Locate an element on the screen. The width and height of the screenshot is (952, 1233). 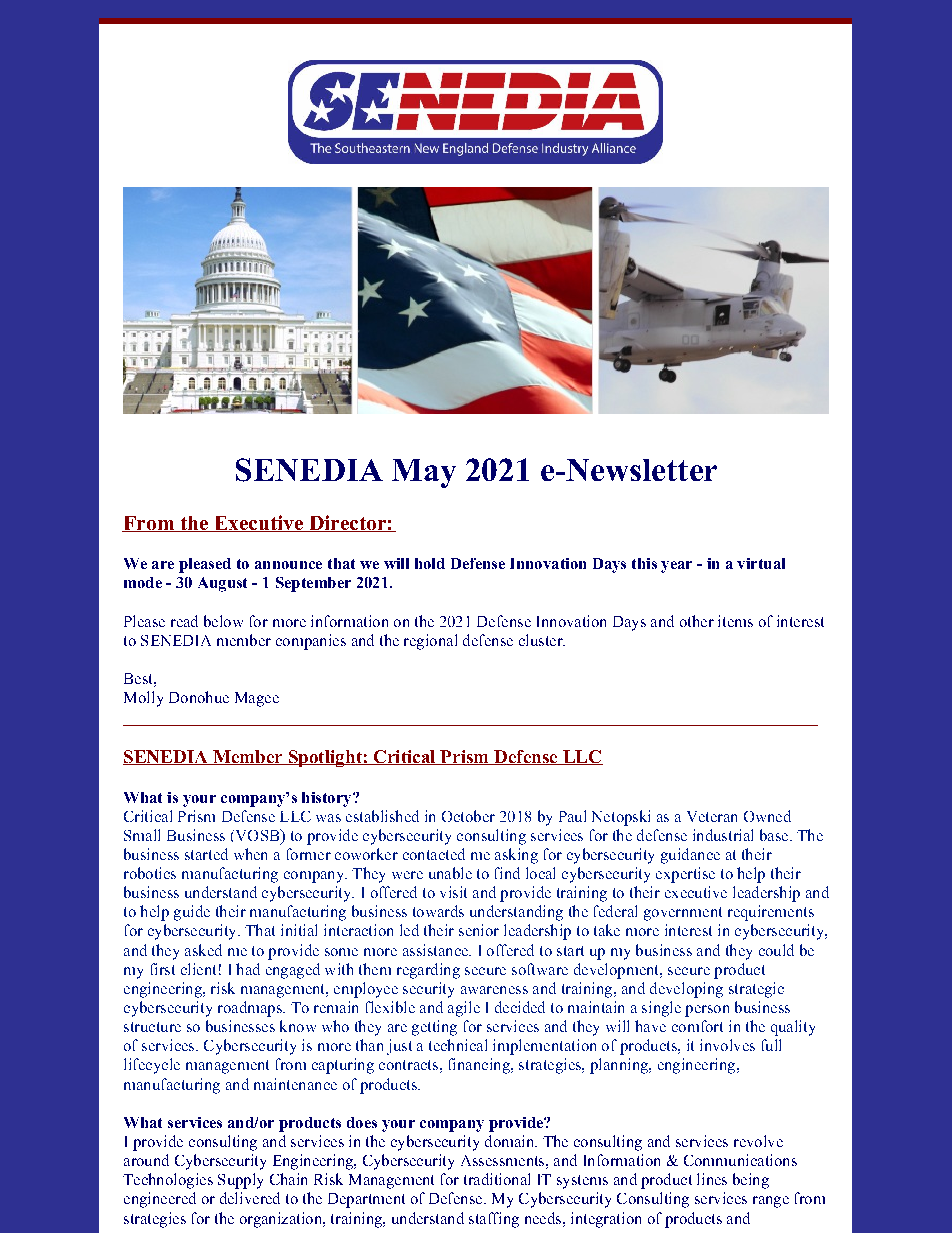
Veteran is located at coordinates (712, 816).
